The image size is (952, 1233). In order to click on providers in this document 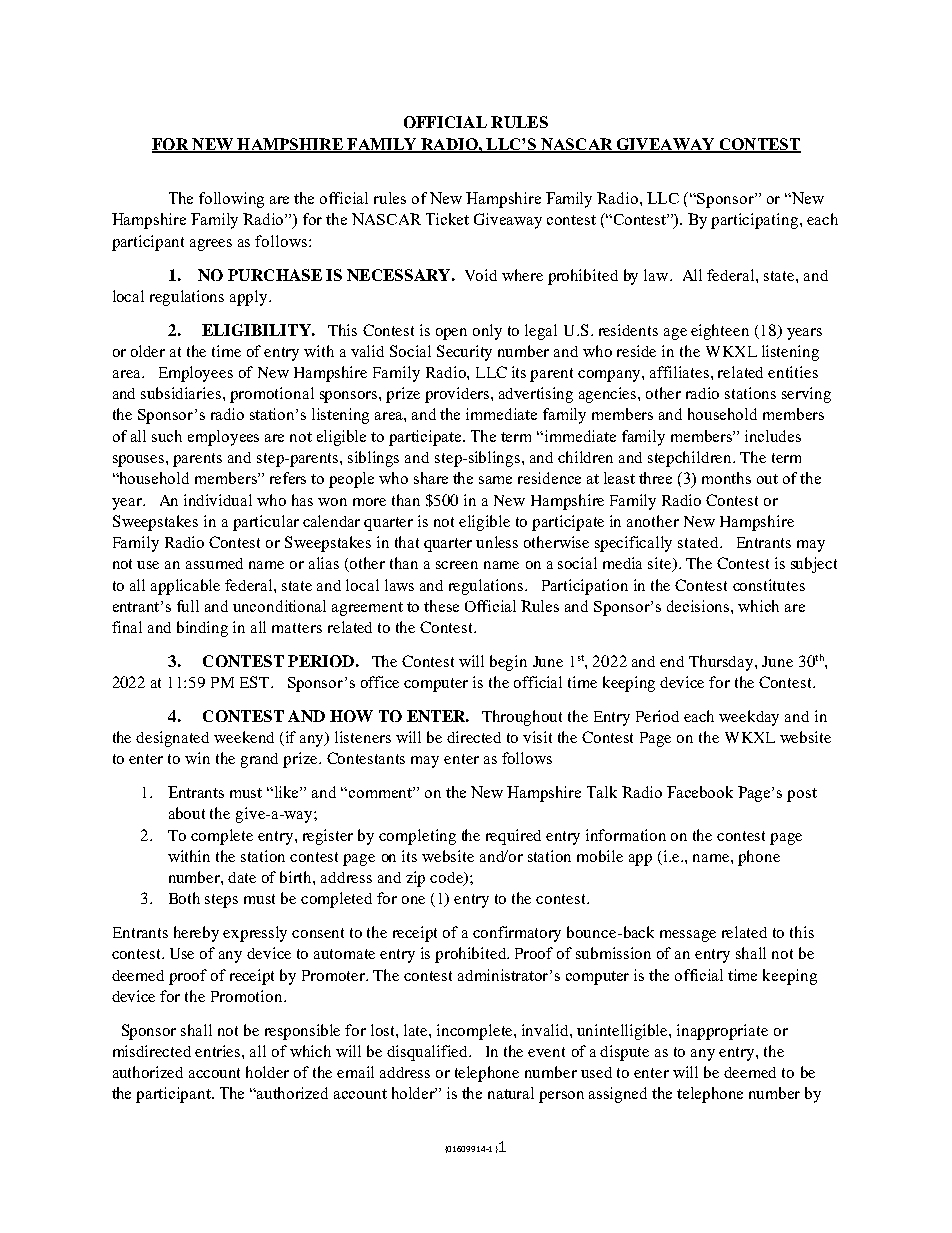, I will do `click(458, 395)`.
